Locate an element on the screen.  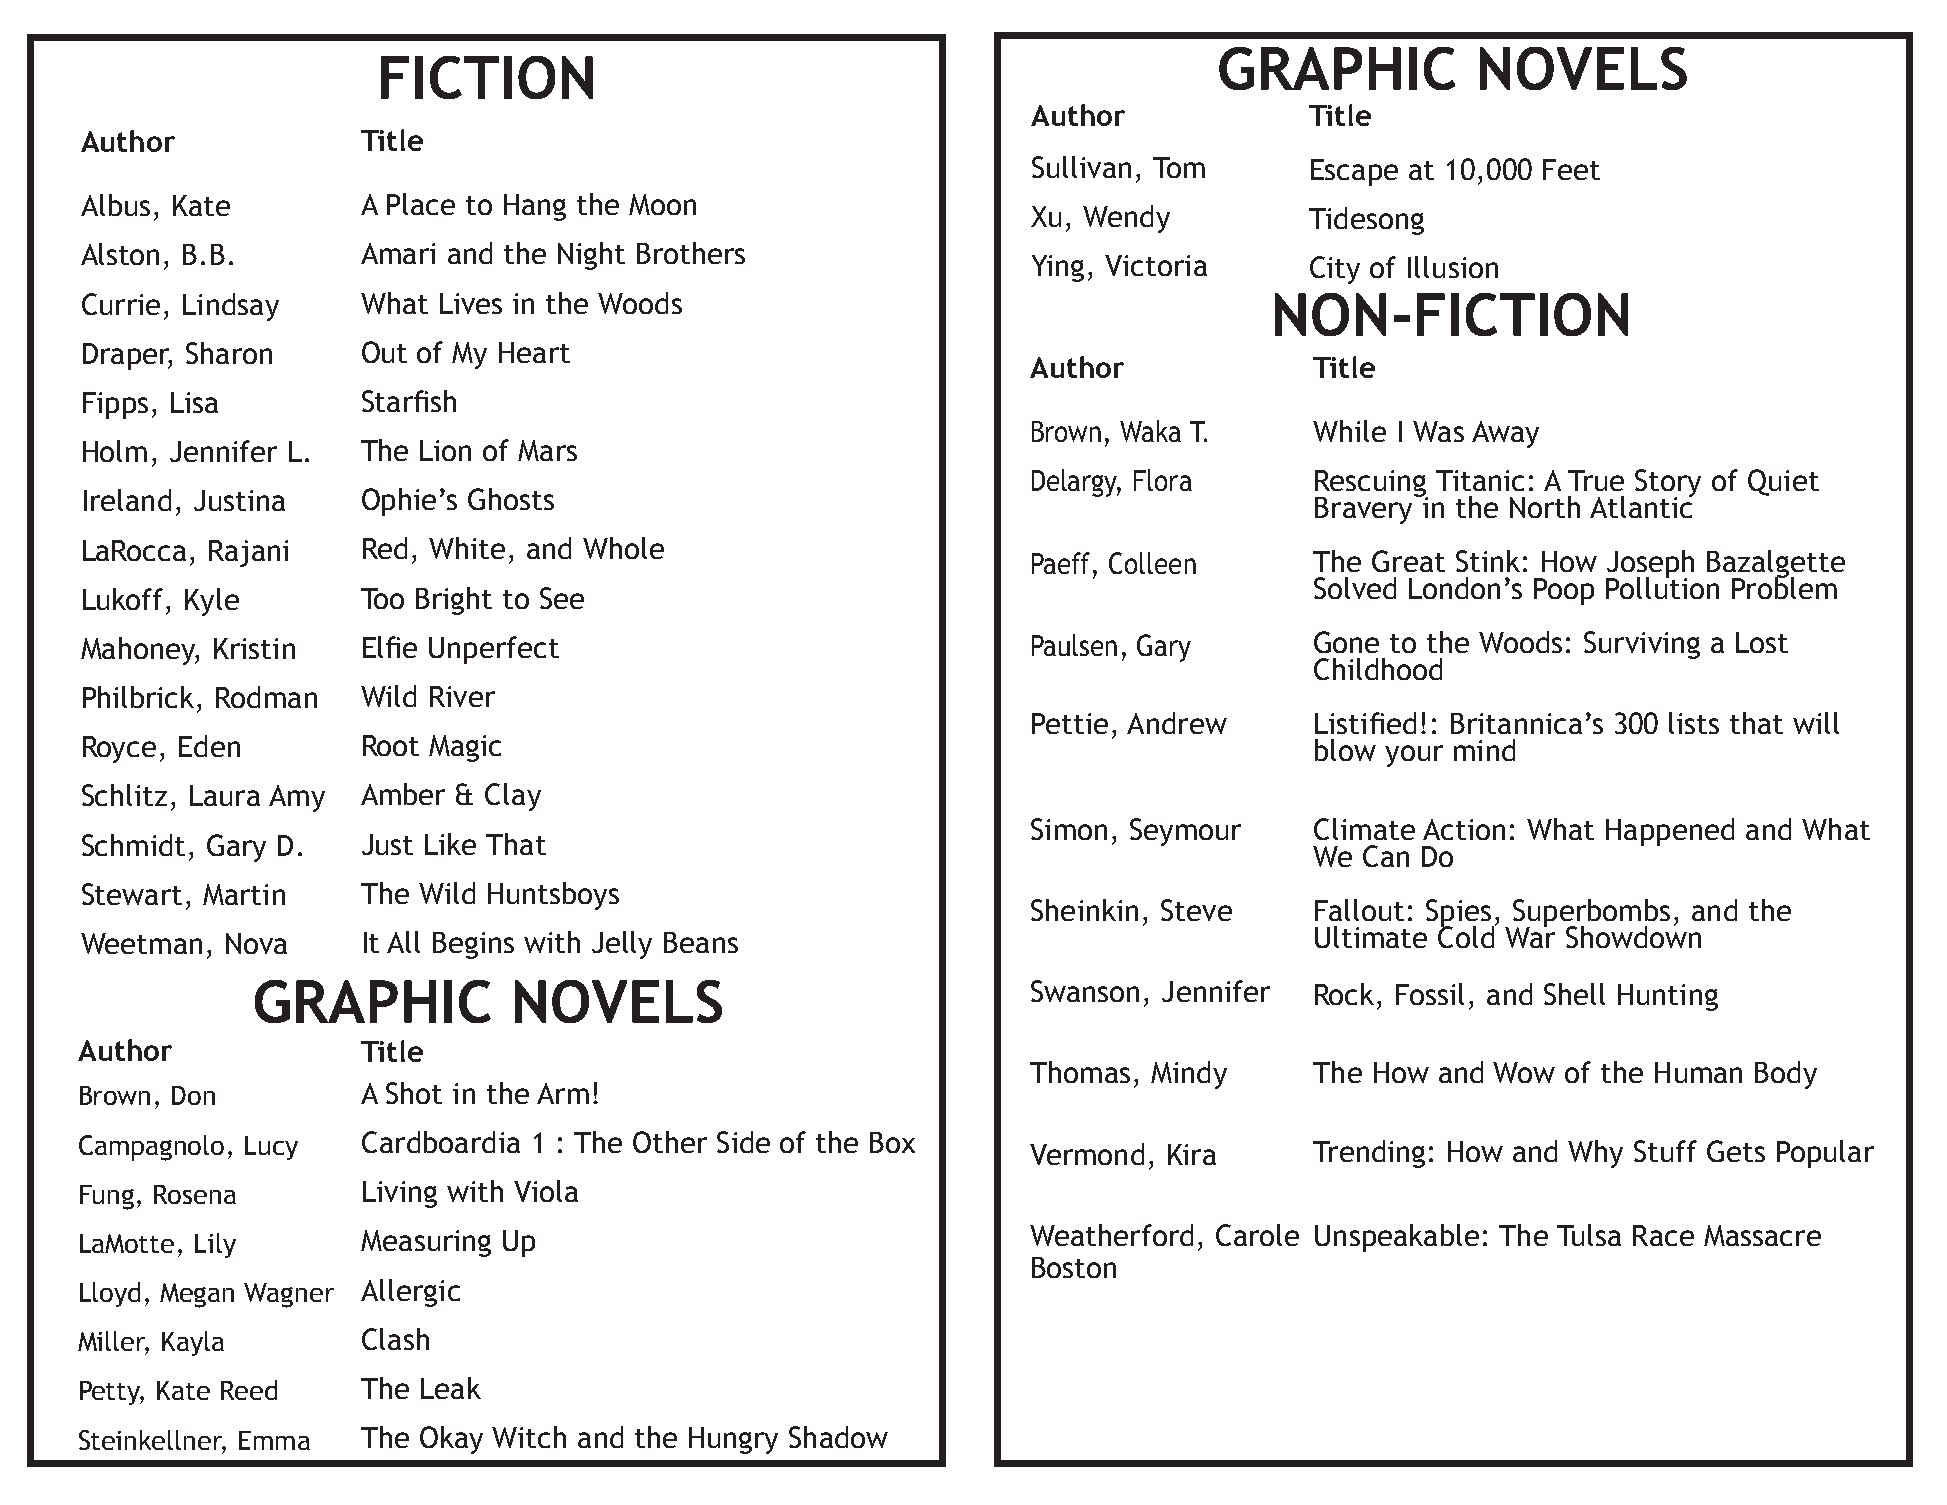
Reed is located at coordinates (249, 1390).
